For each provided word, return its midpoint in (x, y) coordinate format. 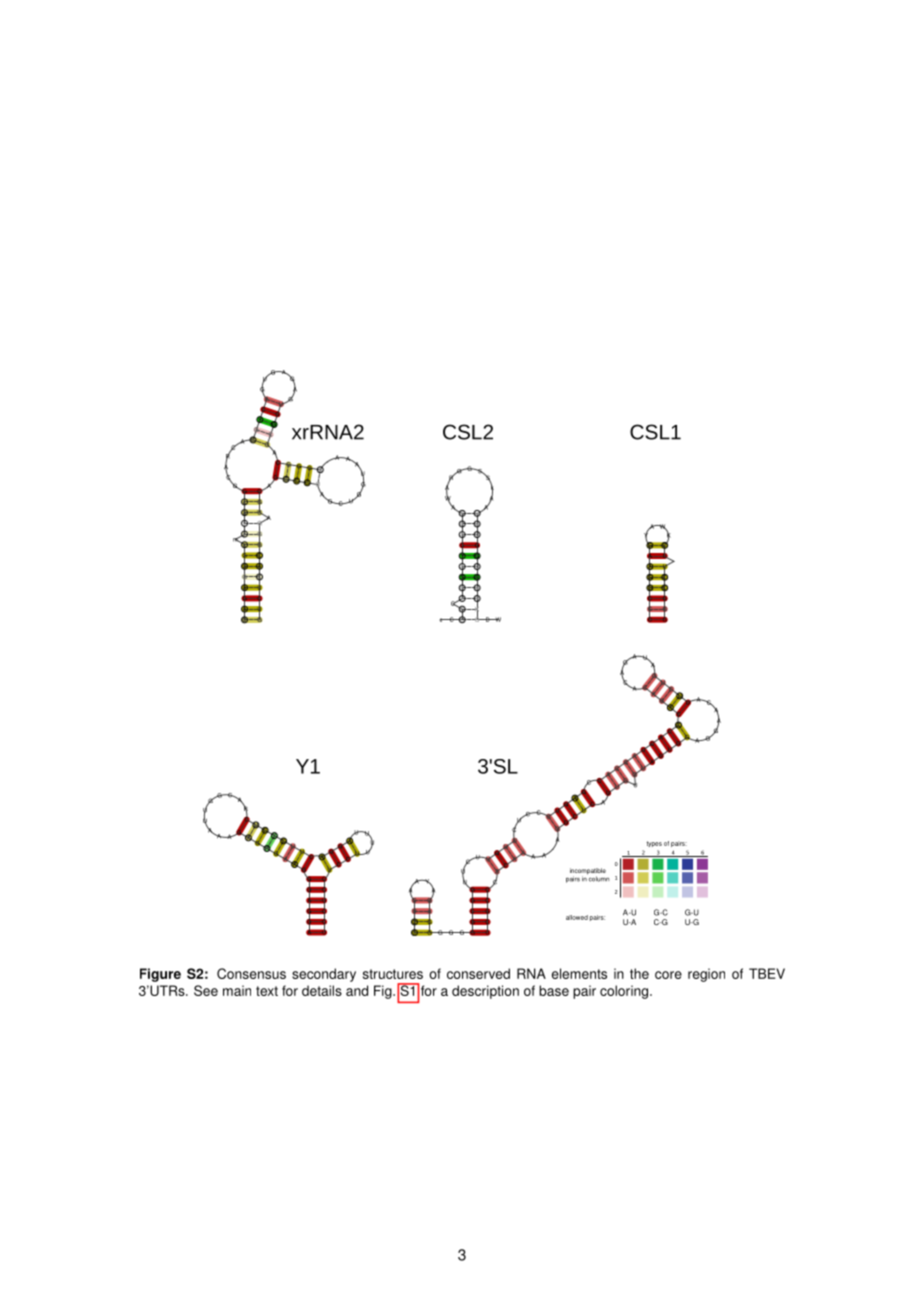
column (598, 878)
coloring (625, 992)
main (237, 990)
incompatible (588, 872)
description (485, 992)
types (654, 844)
